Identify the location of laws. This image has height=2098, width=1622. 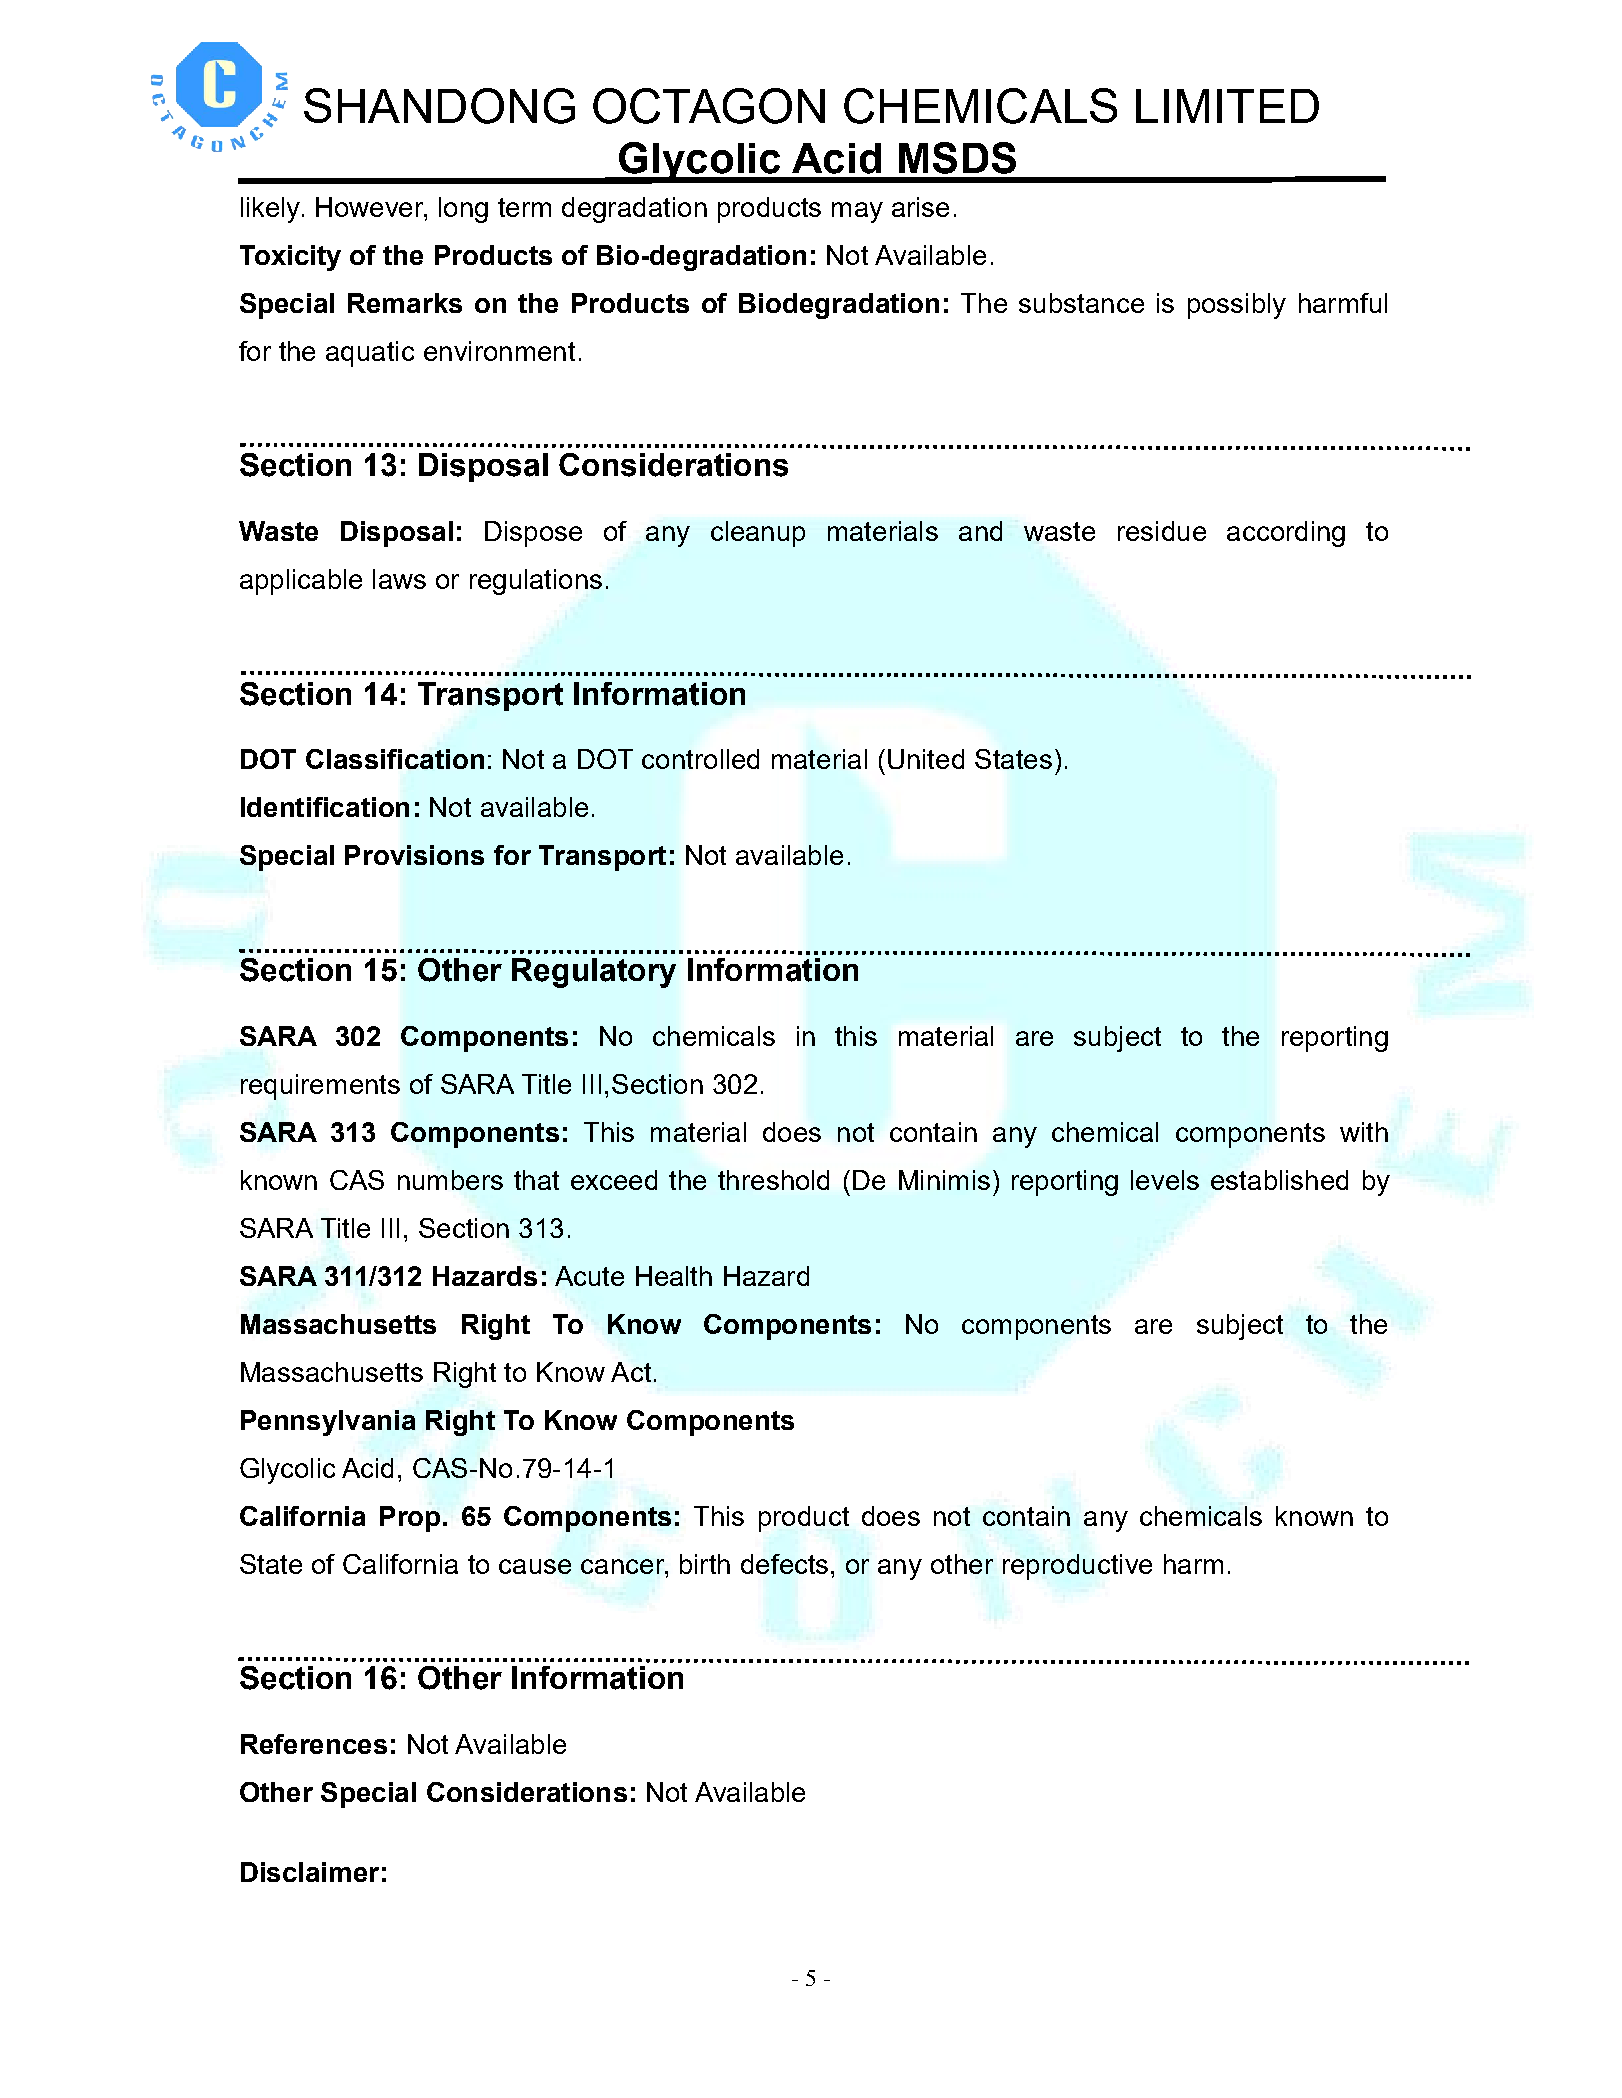
(399, 579).
